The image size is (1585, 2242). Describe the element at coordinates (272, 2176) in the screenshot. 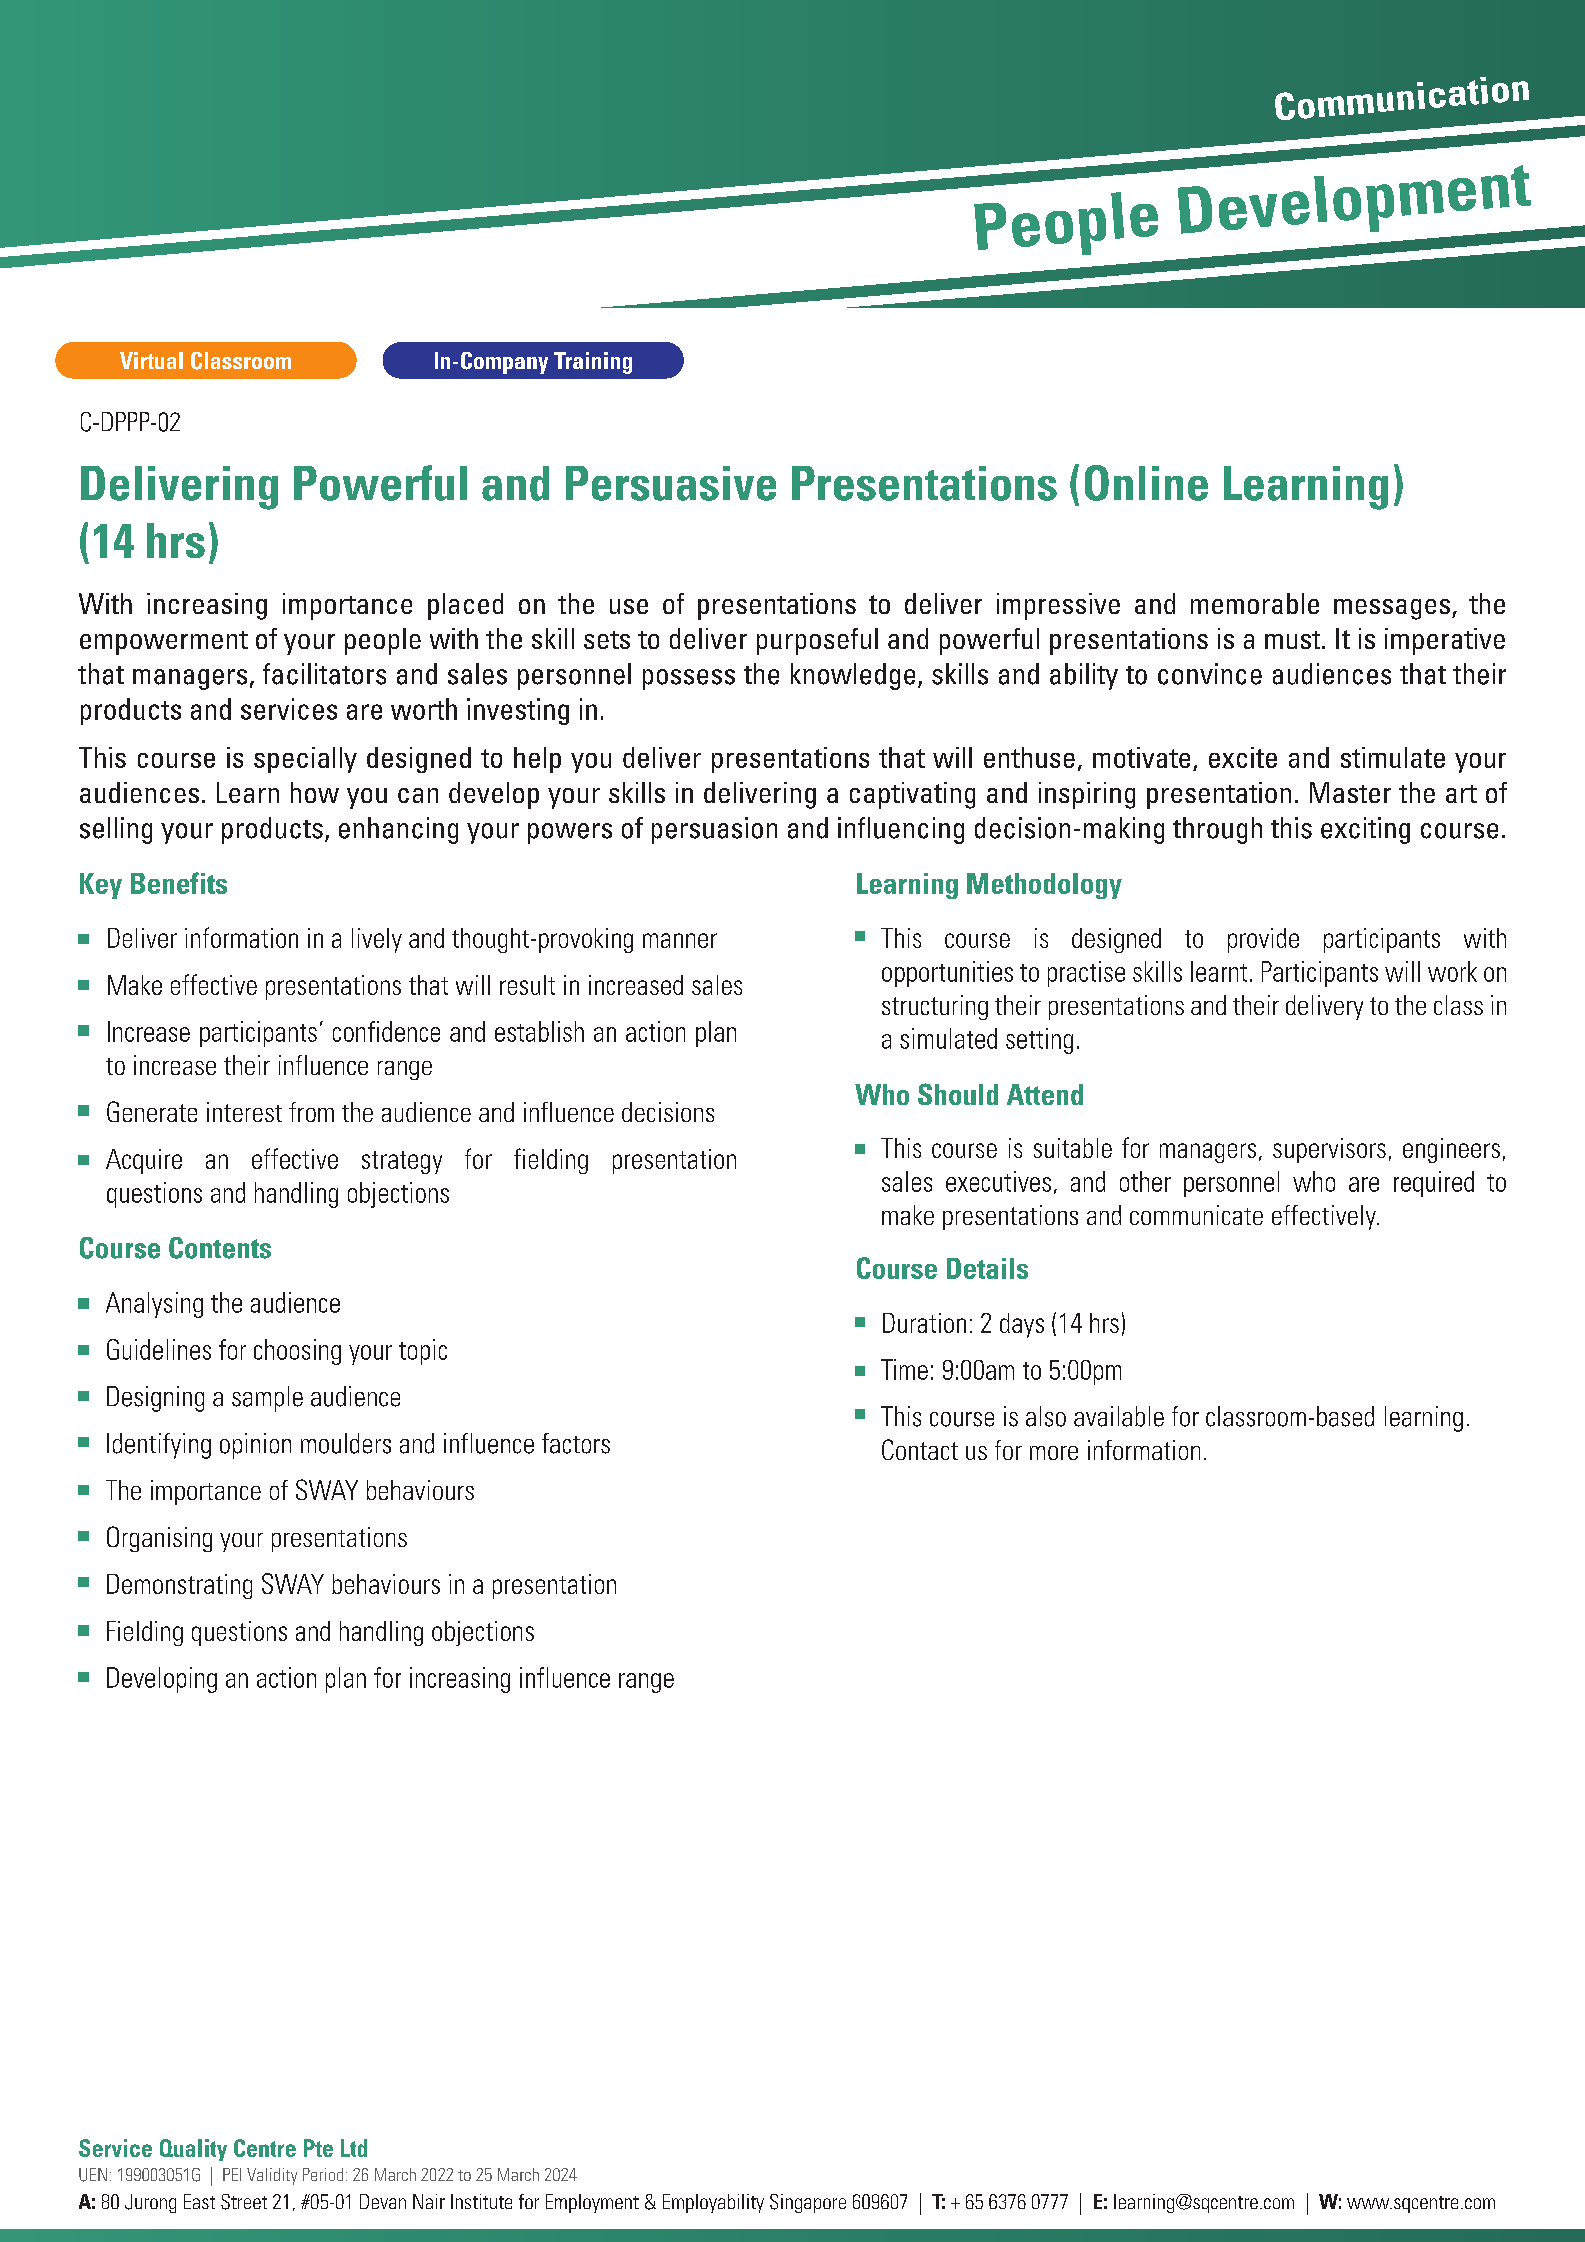

I see `Validity` at that location.
